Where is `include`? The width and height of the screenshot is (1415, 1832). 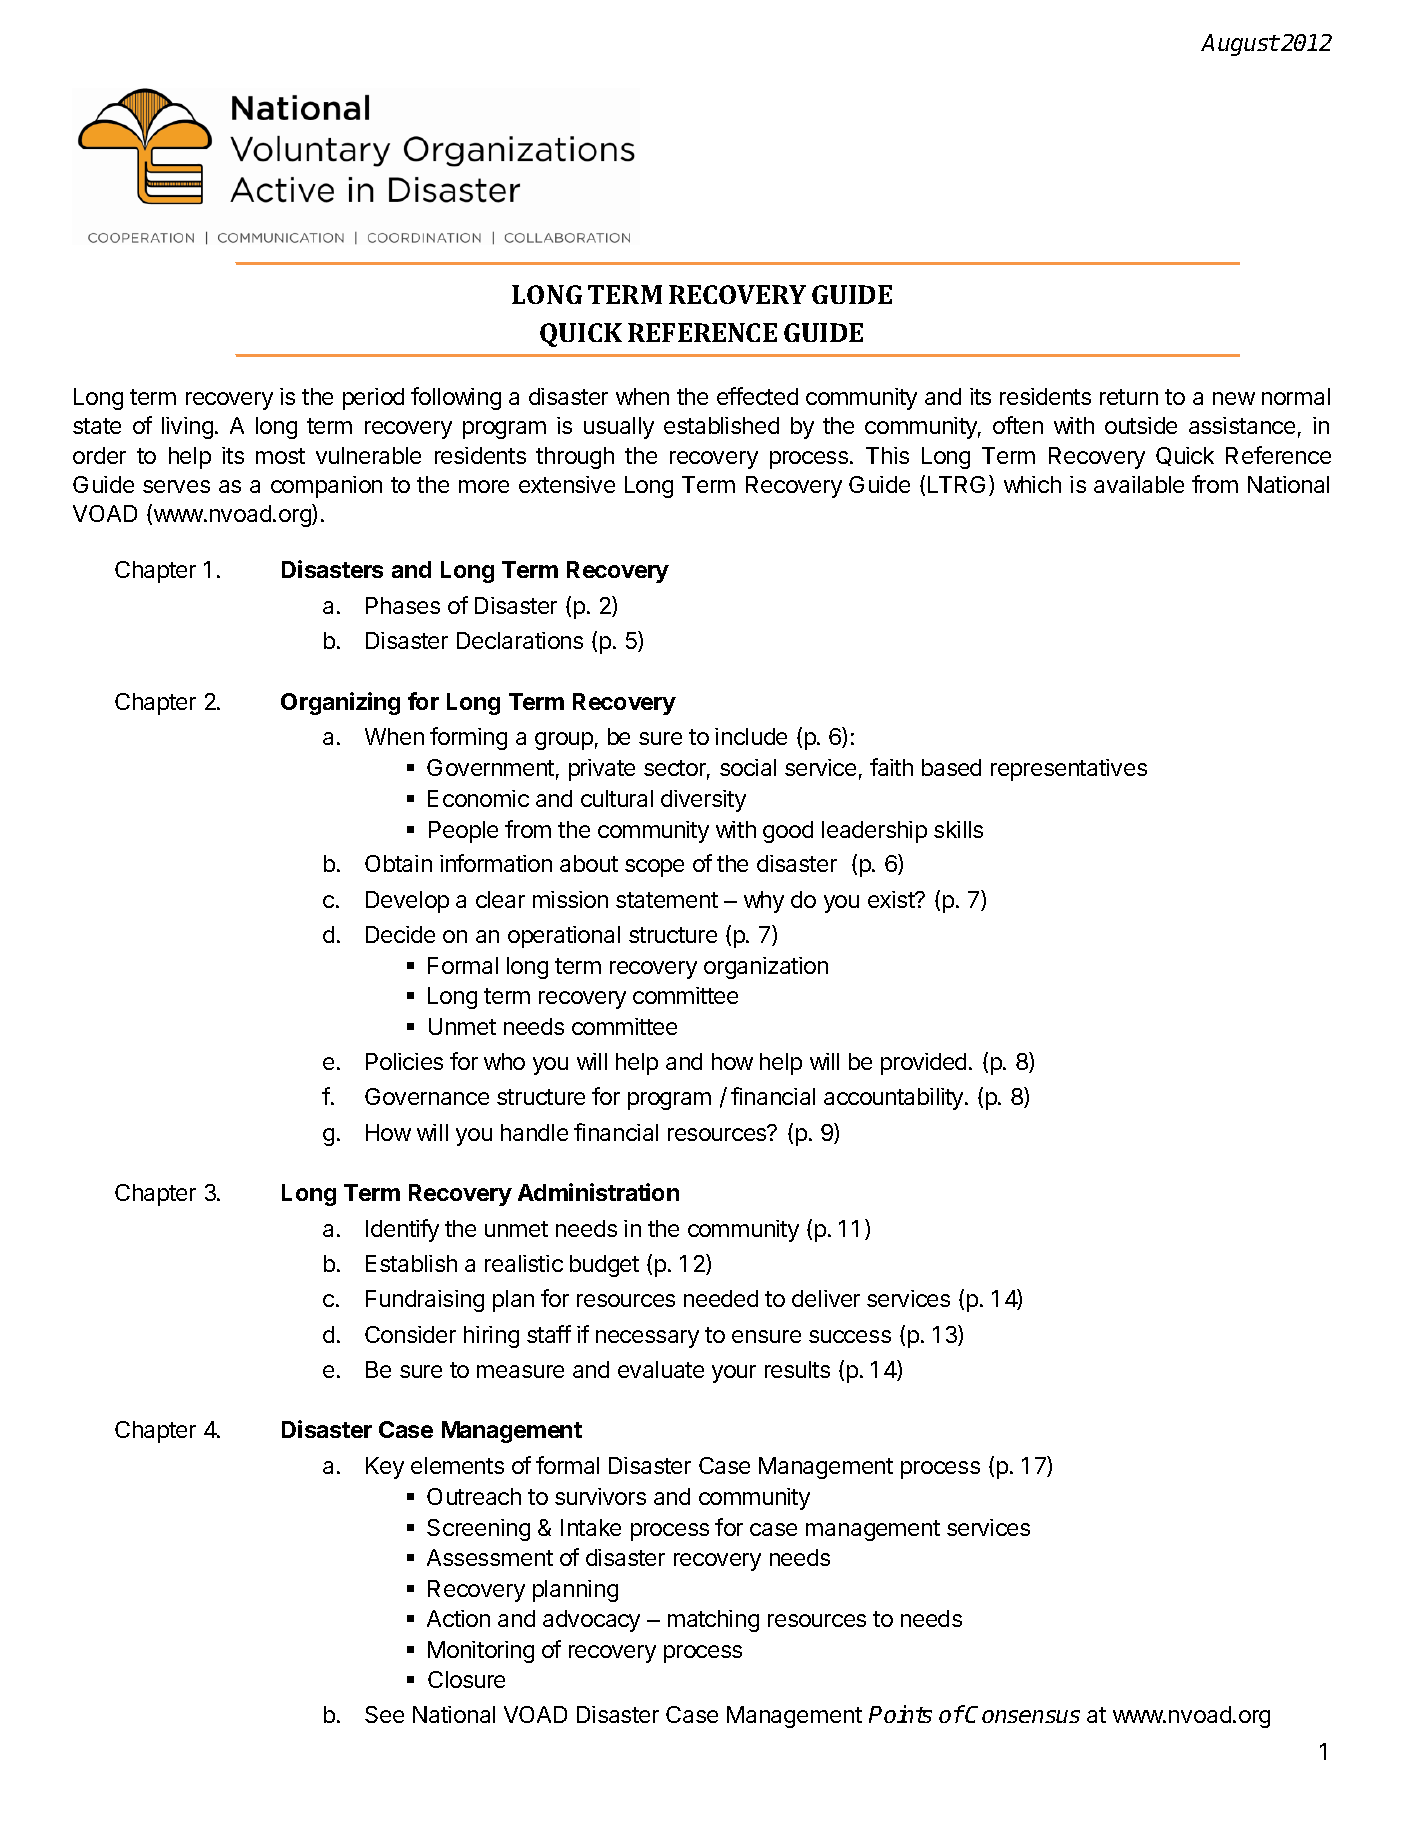 include is located at coordinates (751, 736).
